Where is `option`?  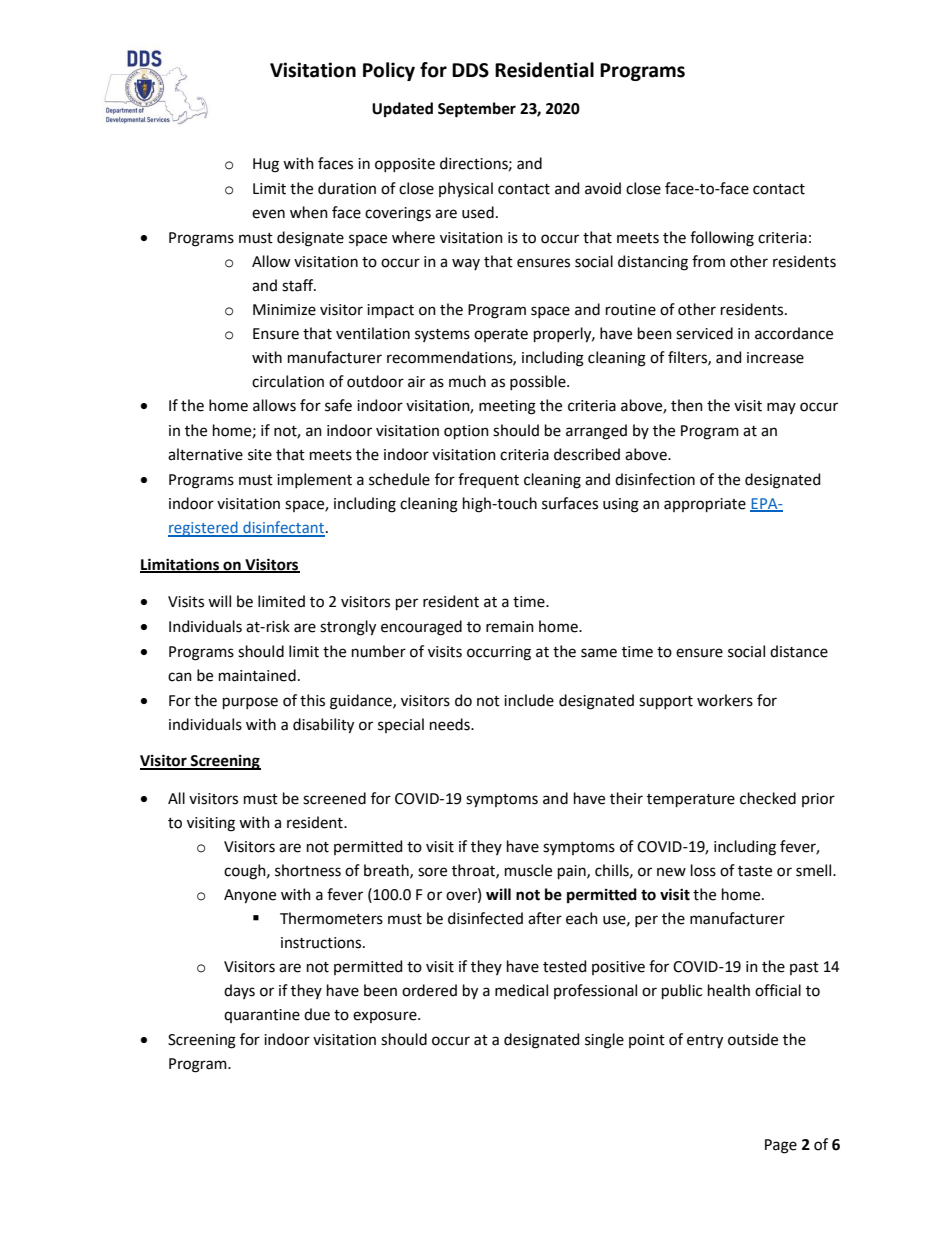 option is located at coordinates (466, 432).
